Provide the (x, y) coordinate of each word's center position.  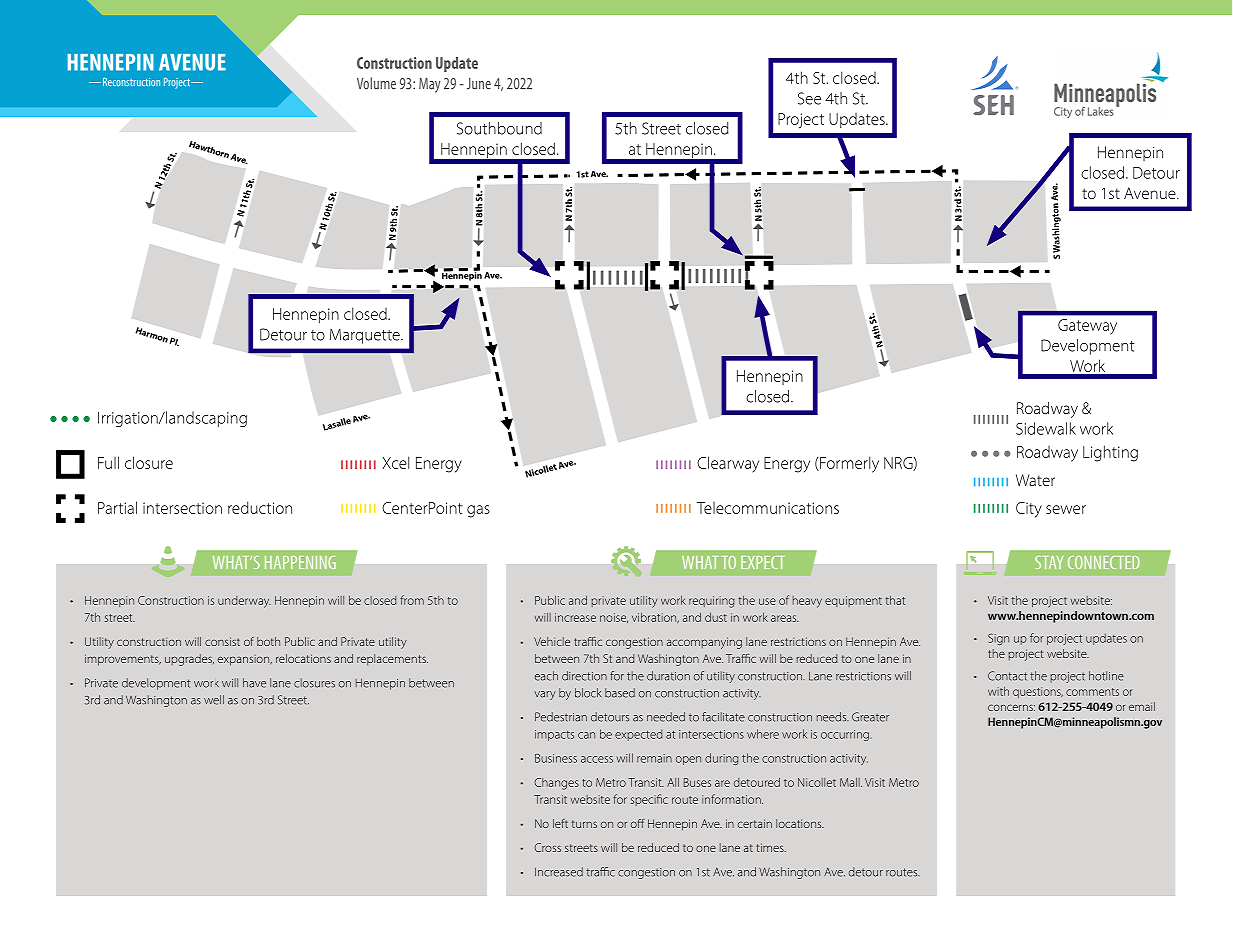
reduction (260, 507)
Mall (851, 782)
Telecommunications (768, 508)
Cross (548, 847)
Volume (376, 83)
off (638, 823)
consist (222, 641)
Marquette (366, 336)
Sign (998, 639)
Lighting (1110, 453)
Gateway (1087, 327)
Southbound (499, 128)
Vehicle (552, 641)
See (809, 98)
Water (1035, 480)
